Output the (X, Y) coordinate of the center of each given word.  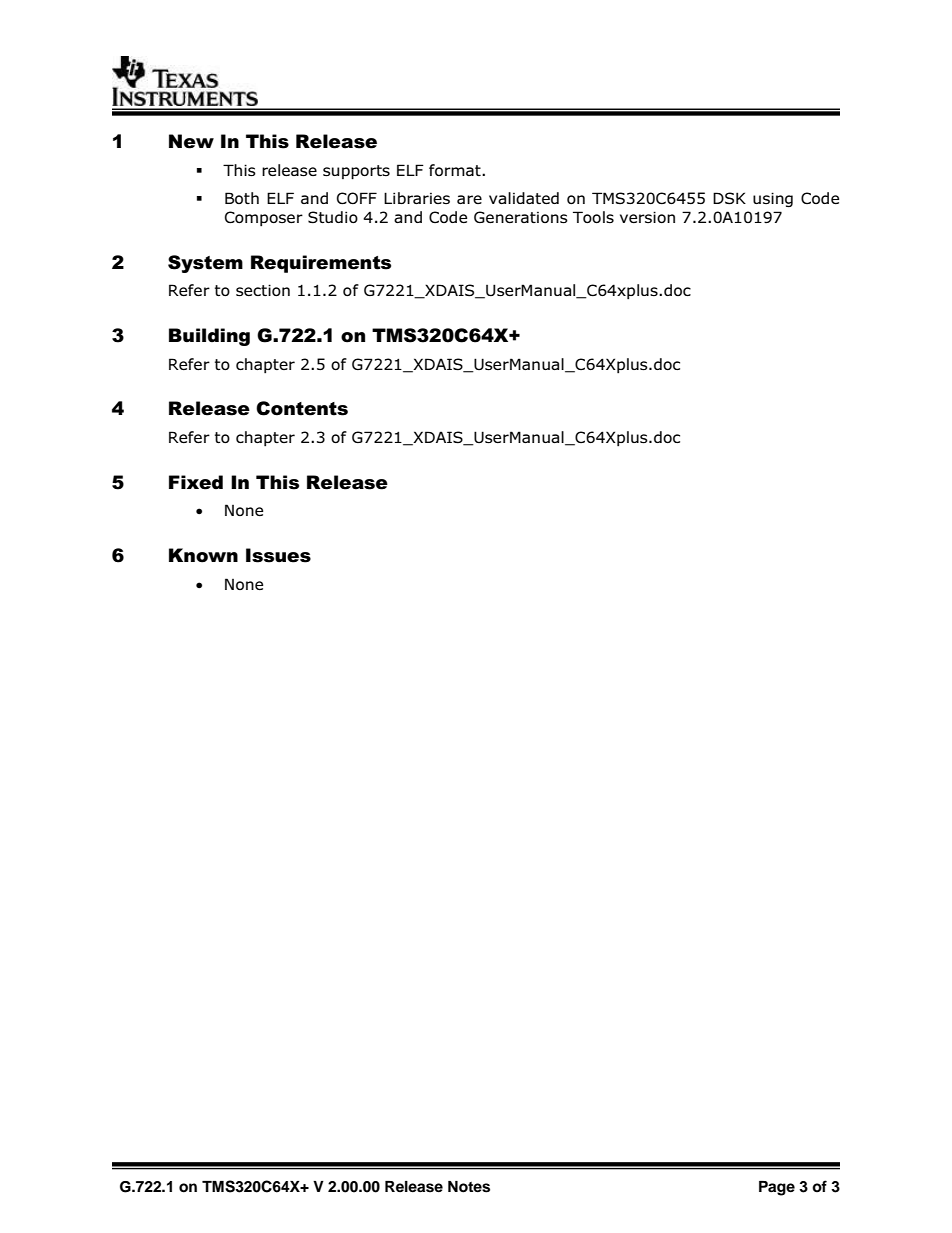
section (263, 290)
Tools (593, 217)
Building (209, 337)
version (647, 217)
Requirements (321, 264)
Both (242, 198)
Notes (469, 1187)
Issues (278, 555)
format (456, 170)
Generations (521, 217)
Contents (302, 408)
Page (777, 1188)
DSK (729, 198)
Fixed (196, 482)
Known (203, 555)
